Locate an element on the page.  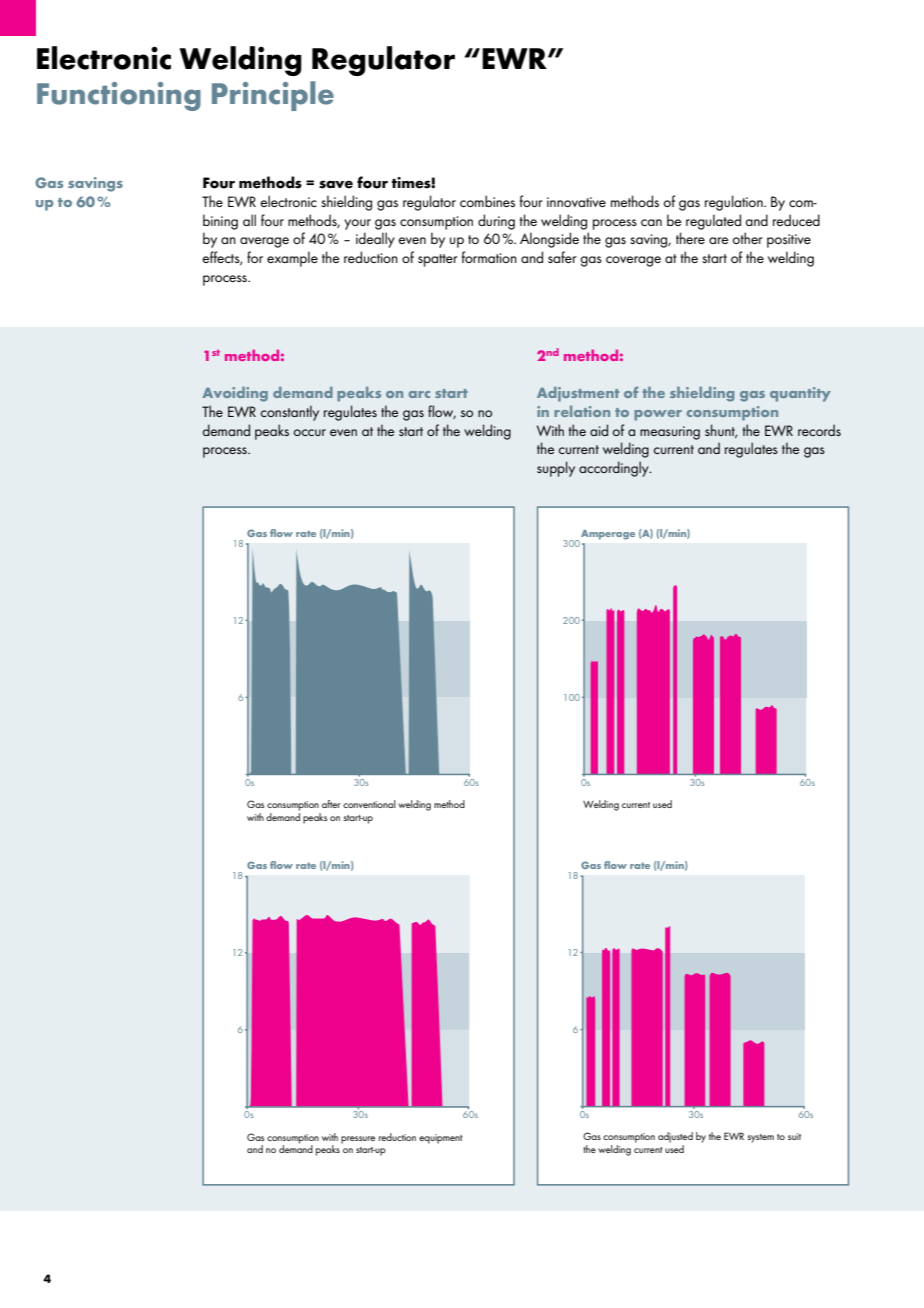
accordingly is located at coordinates (615, 469).
